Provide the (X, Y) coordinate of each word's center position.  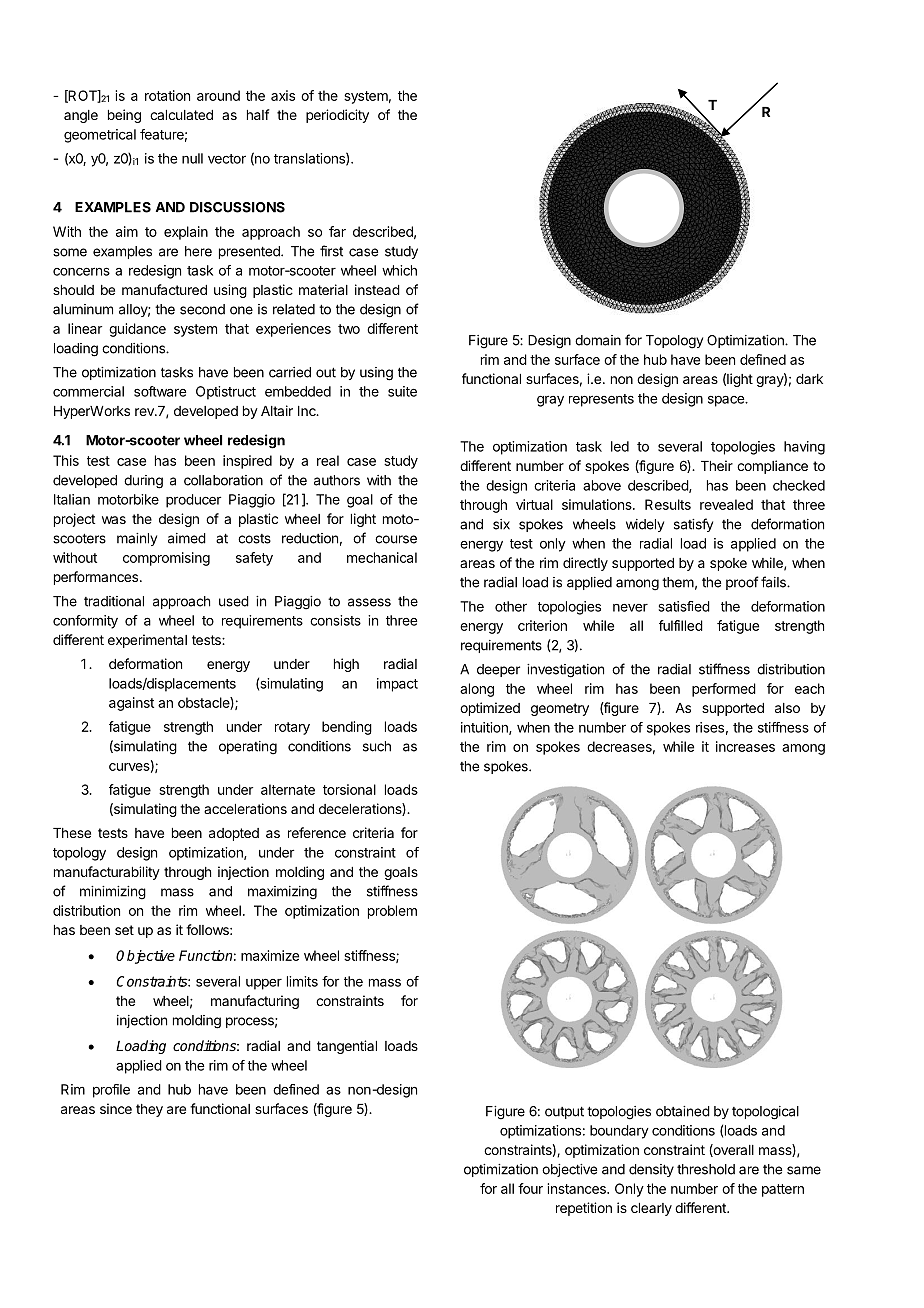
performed (724, 690)
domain (598, 340)
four (530, 1188)
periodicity (337, 116)
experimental (147, 641)
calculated (181, 115)
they (149, 1110)
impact (397, 685)
